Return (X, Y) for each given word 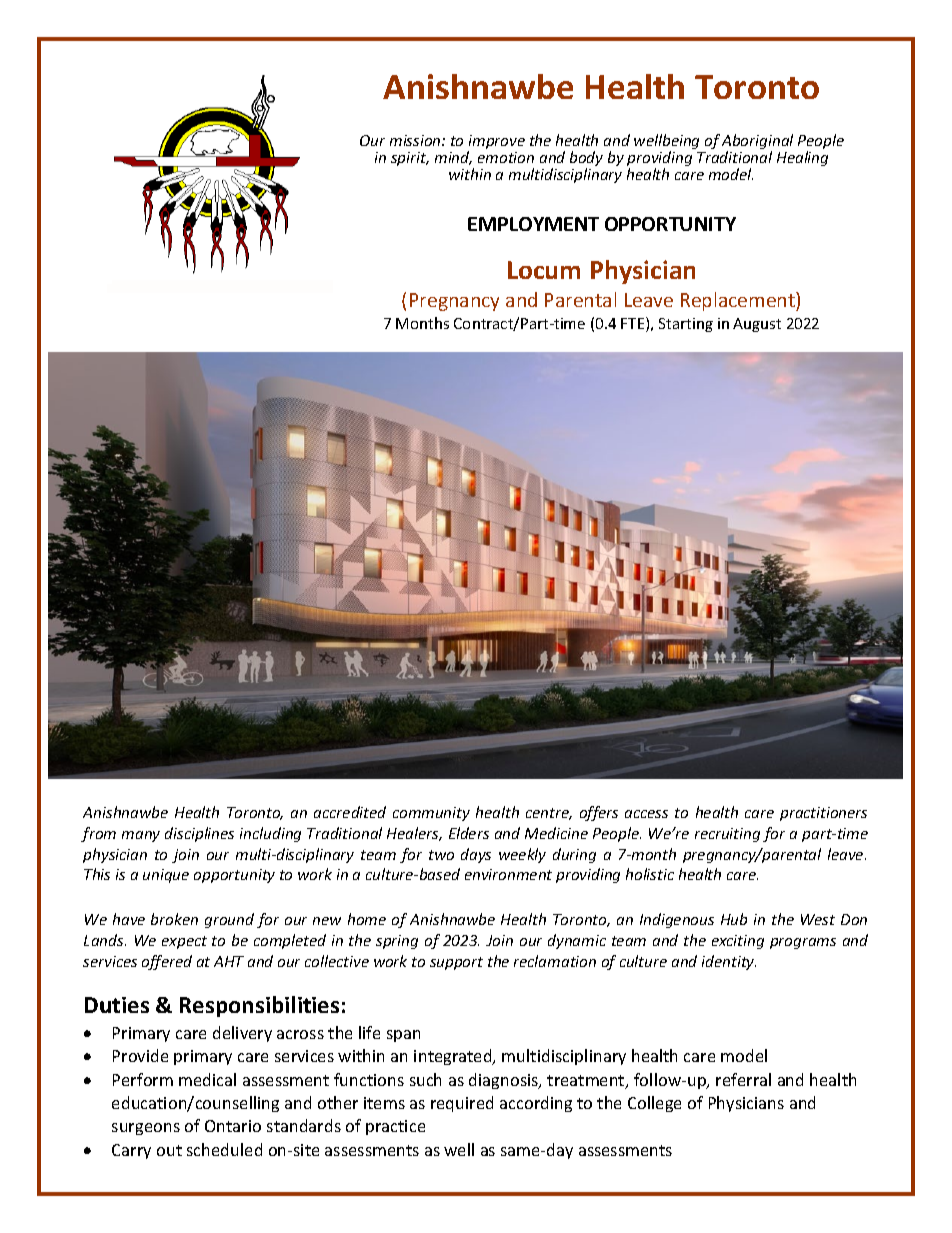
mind (453, 158)
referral (743, 1079)
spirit (410, 159)
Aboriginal (757, 143)
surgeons (146, 1129)
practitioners (823, 814)
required (462, 1104)
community (431, 814)
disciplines (199, 834)
